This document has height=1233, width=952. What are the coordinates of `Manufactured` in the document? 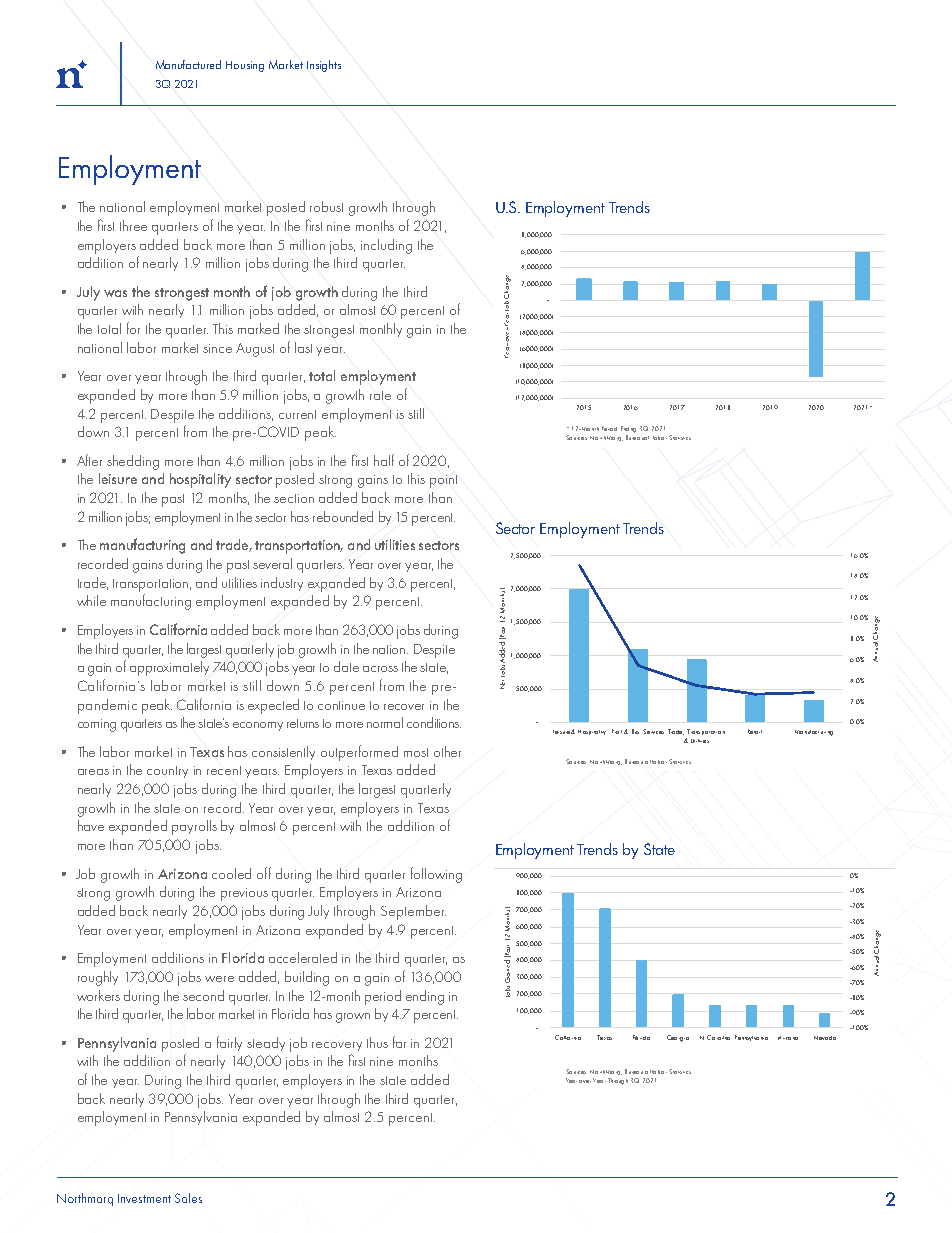 It's located at (188, 64).
